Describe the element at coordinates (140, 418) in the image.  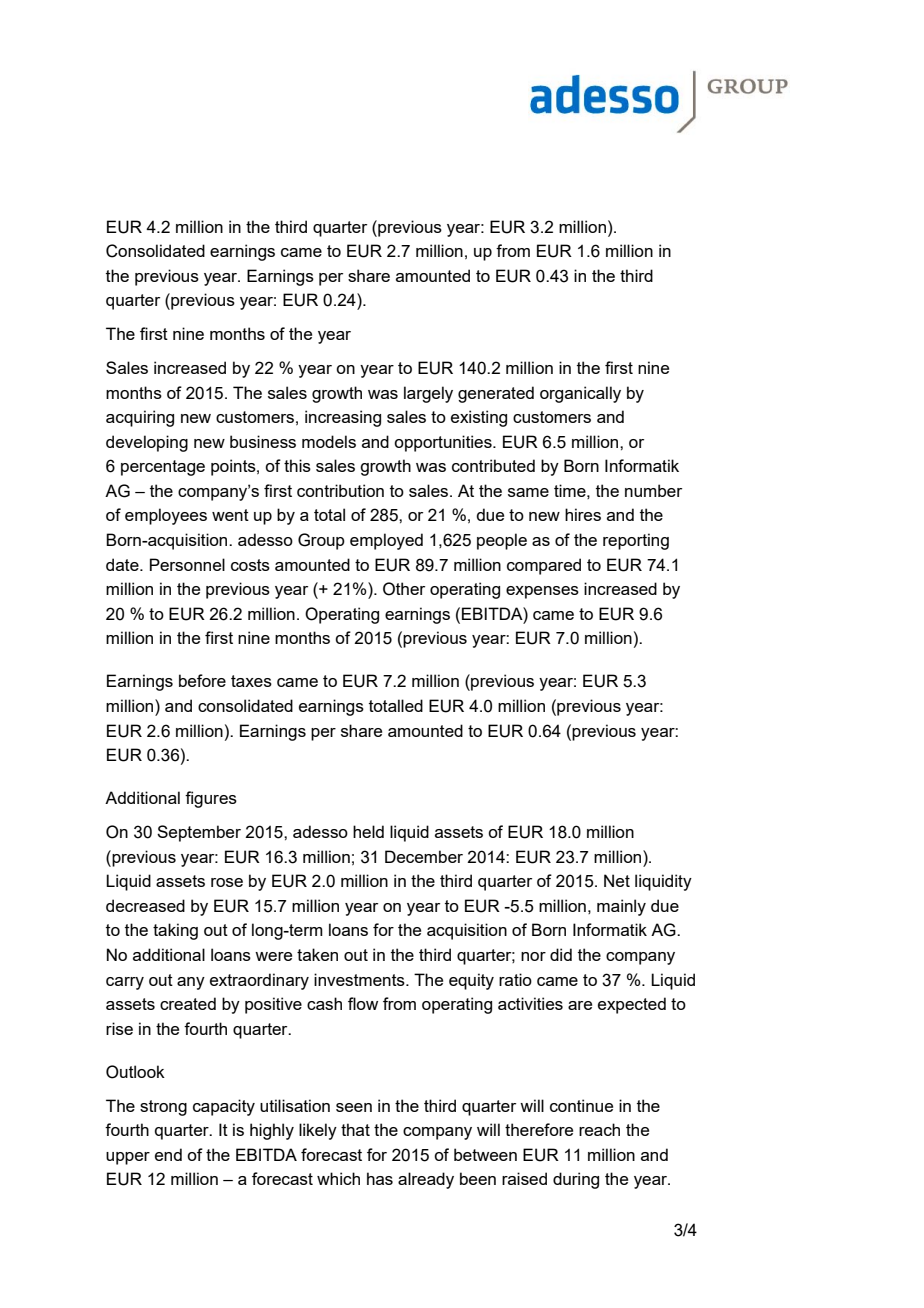
I see `acquiring` at that location.
